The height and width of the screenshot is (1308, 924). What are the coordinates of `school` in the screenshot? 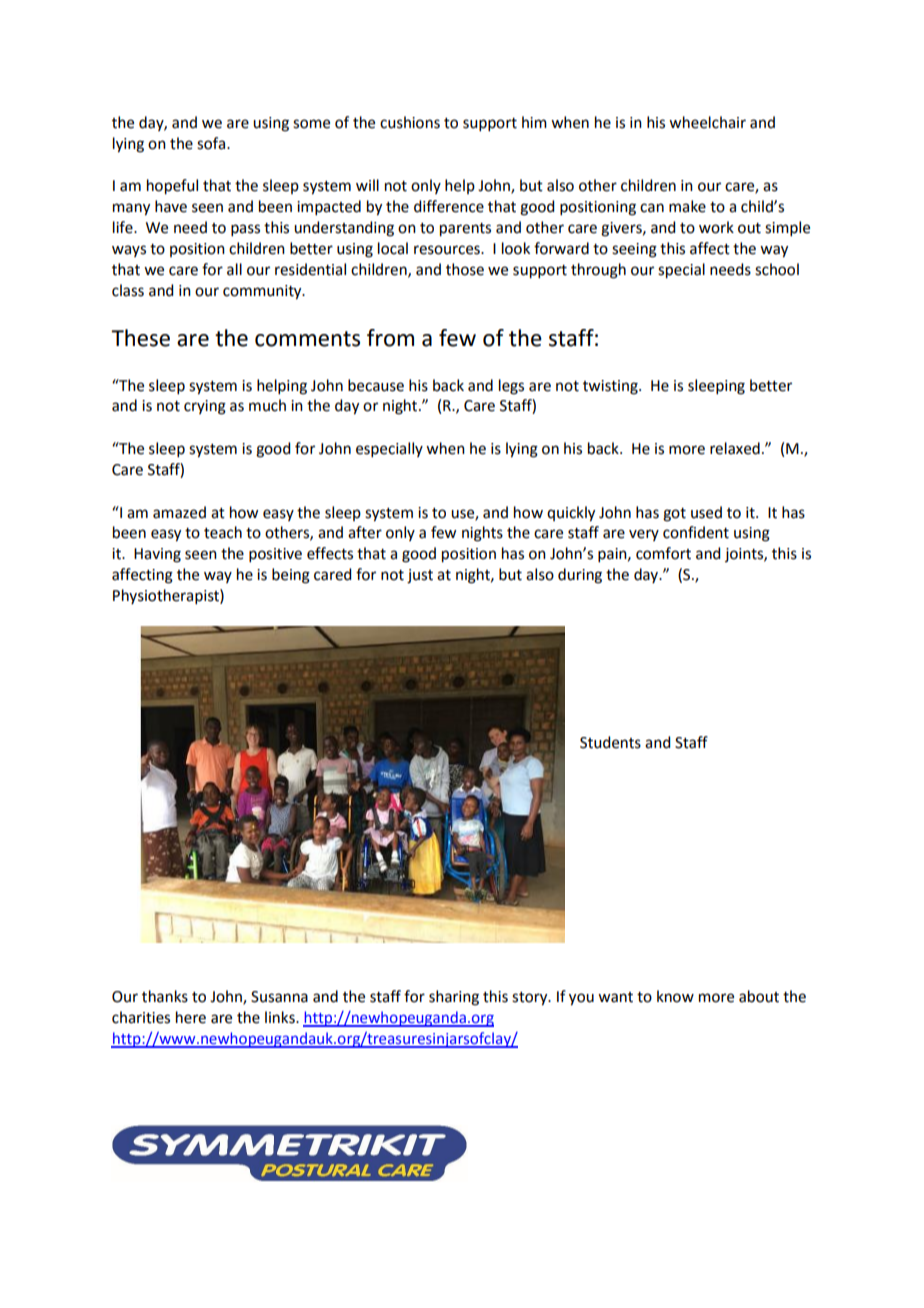 It's located at (777, 269).
